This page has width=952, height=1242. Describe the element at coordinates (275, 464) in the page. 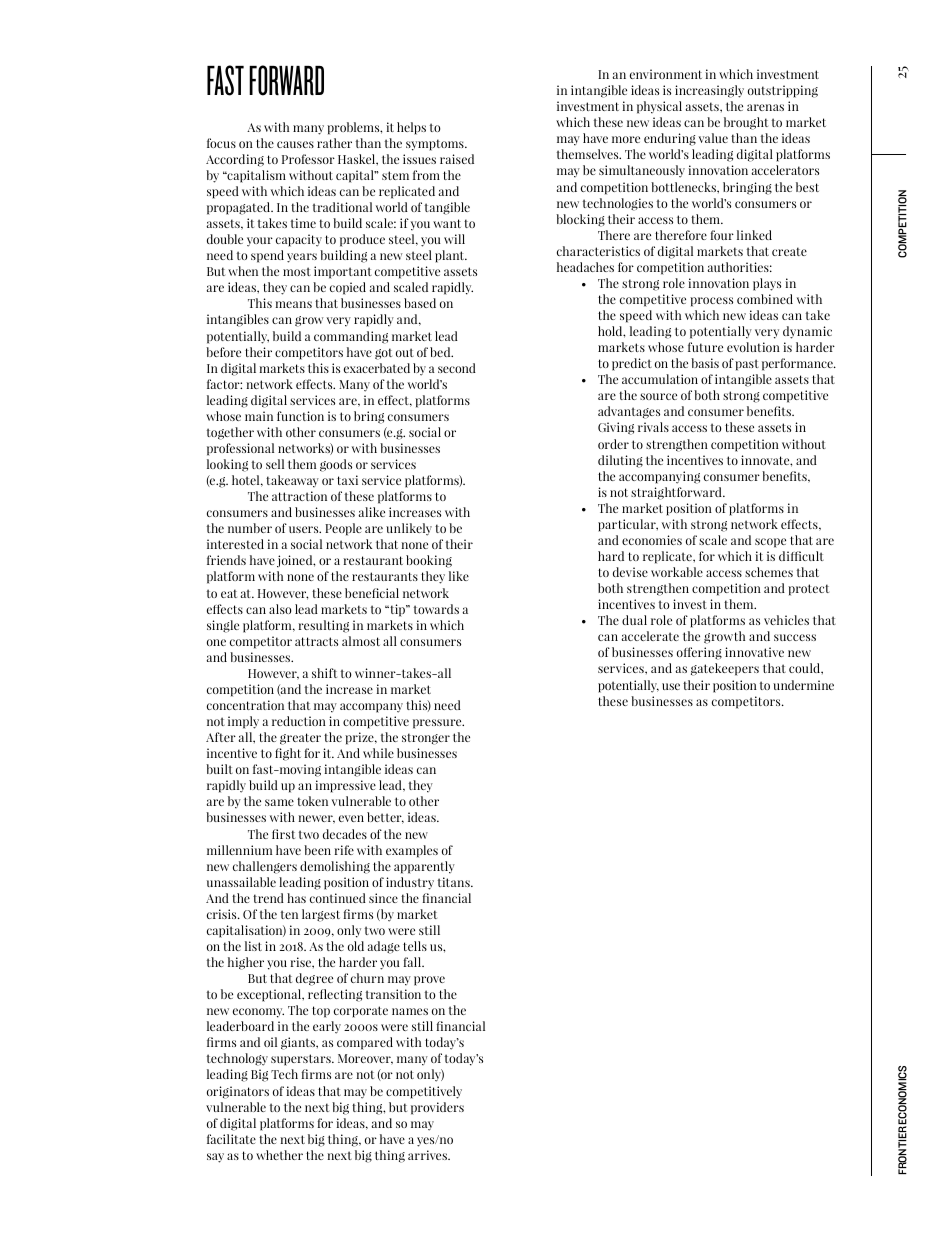

I see `sell` at that location.
